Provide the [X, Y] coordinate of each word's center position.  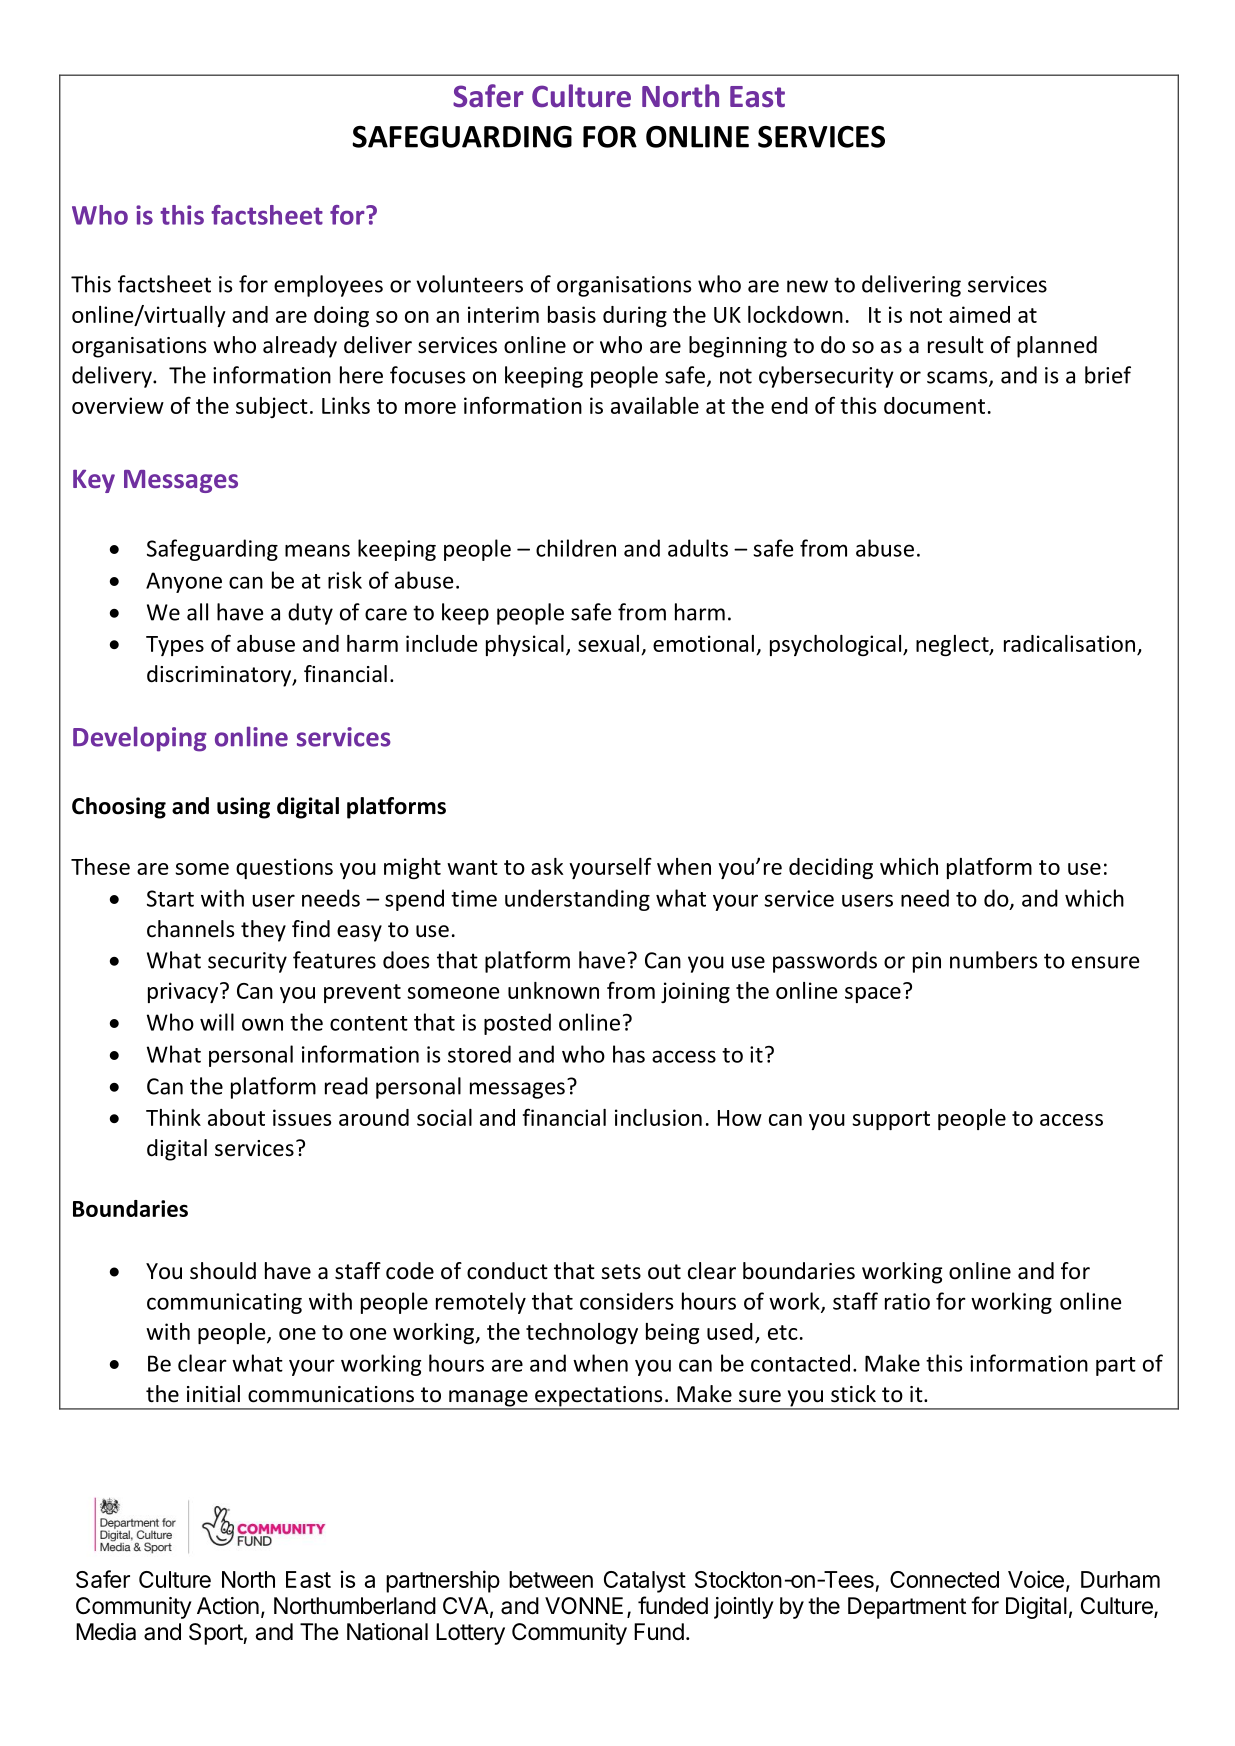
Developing [140, 739]
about [236, 1117]
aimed [979, 314]
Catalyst [645, 1582]
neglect [953, 645]
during [635, 316]
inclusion [658, 1117]
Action [228, 1606]
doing [341, 316]
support [891, 1120]
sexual [608, 643]
